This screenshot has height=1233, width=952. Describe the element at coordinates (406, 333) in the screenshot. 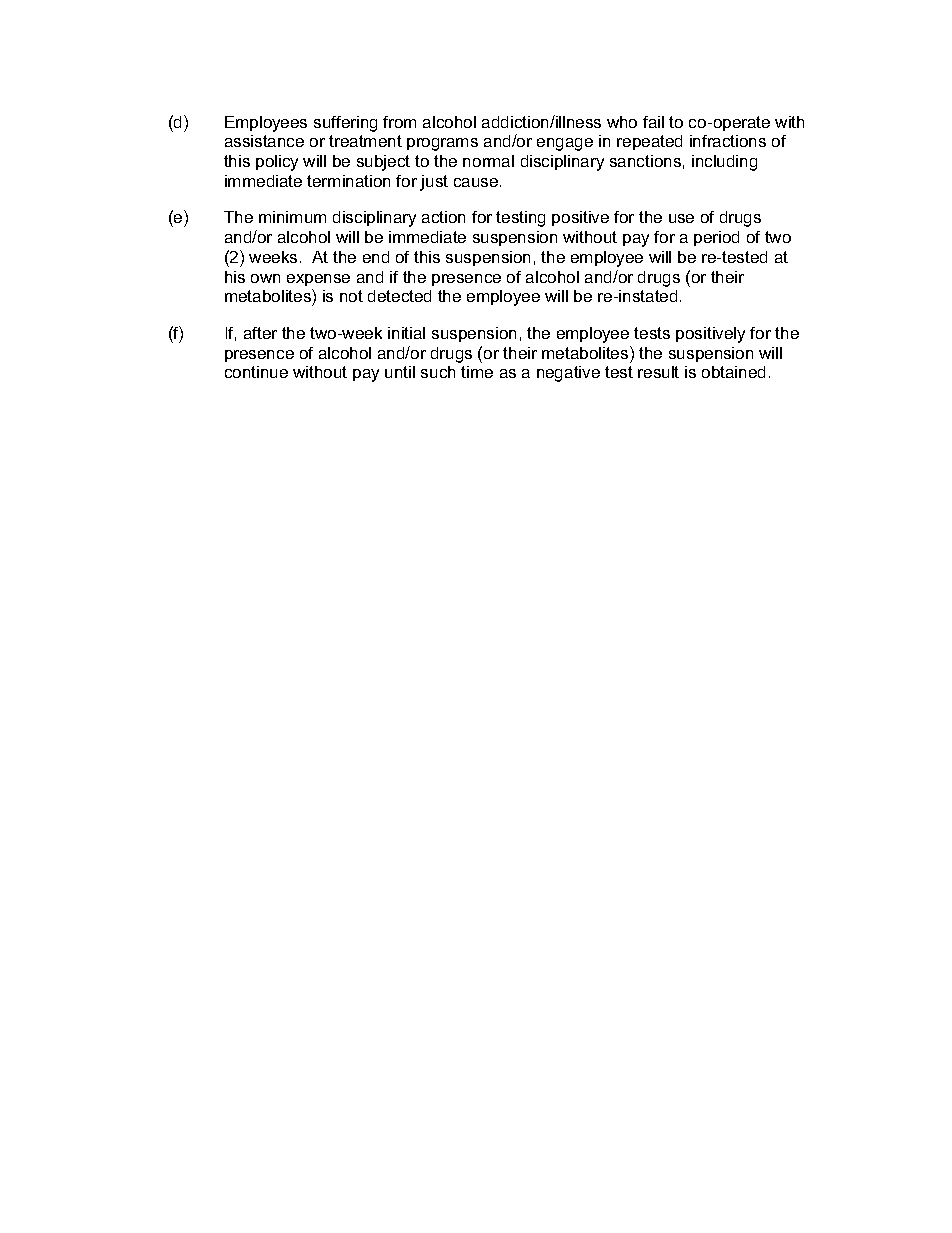

I see `initial` at that location.
